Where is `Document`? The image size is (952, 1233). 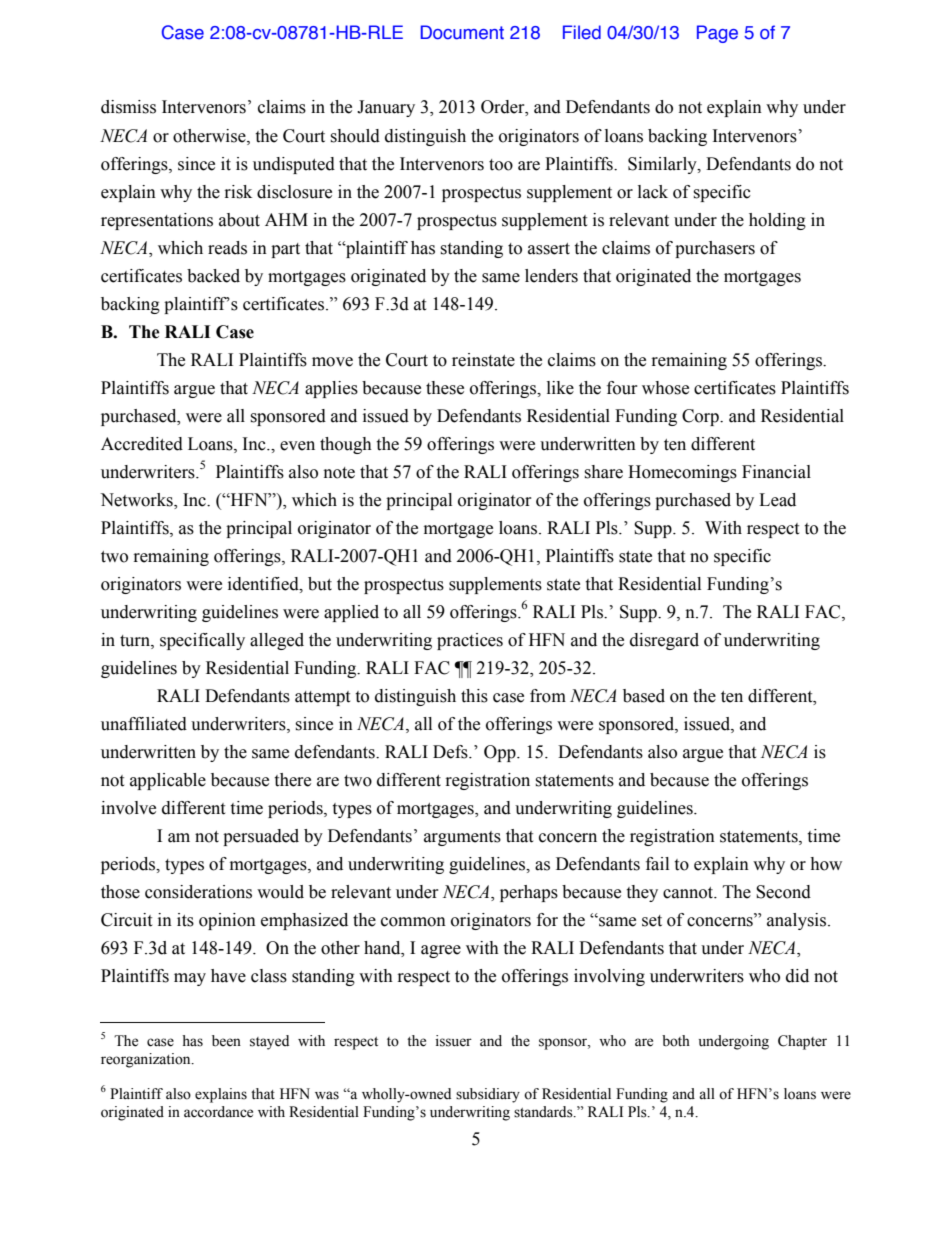 Document is located at coordinates (462, 32).
